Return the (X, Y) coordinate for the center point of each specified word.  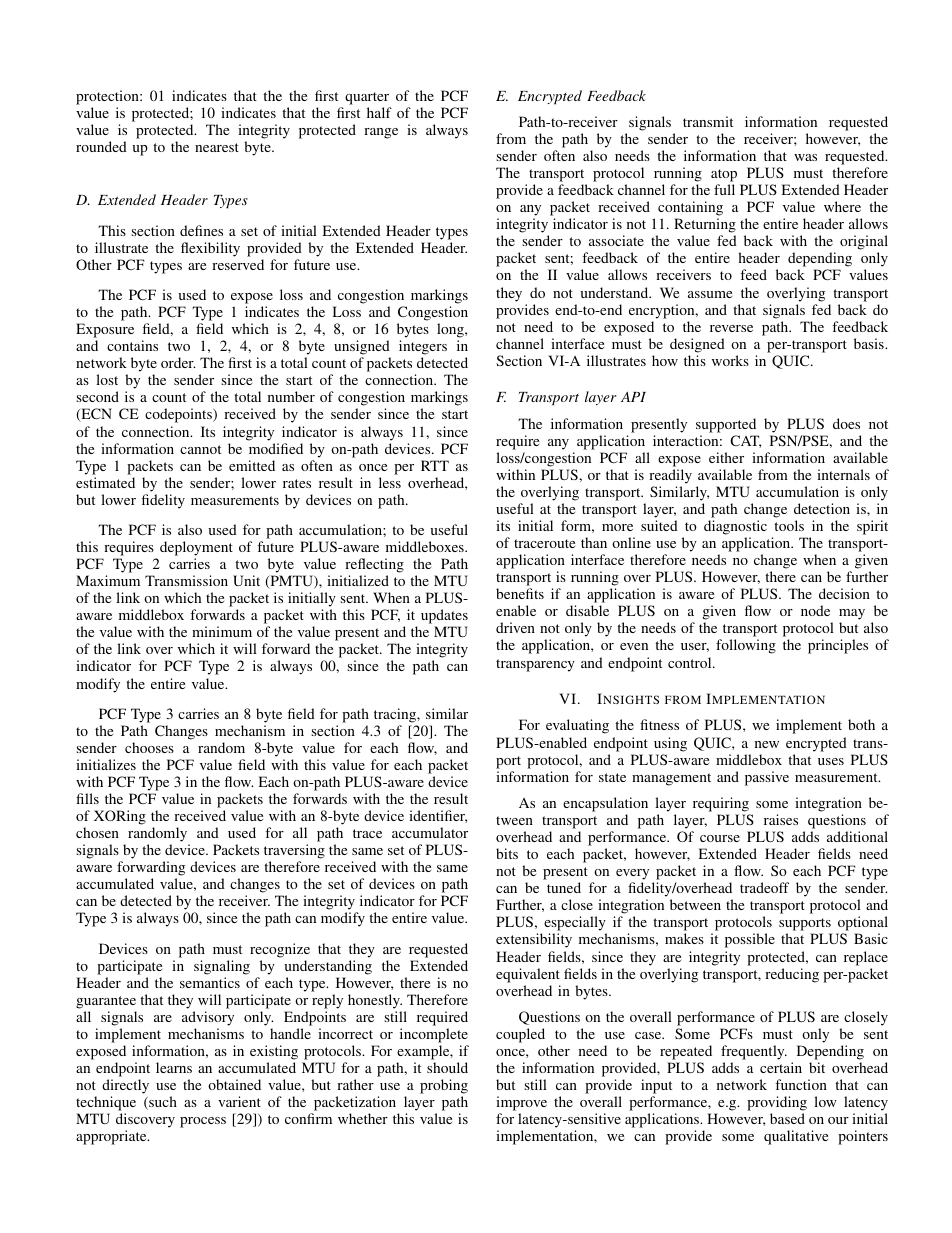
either (726, 457)
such (162, 1103)
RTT (435, 465)
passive (767, 778)
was (805, 157)
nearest (217, 147)
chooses (149, 747)
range (381, 133)
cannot (200, 449)
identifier (438, 816)
